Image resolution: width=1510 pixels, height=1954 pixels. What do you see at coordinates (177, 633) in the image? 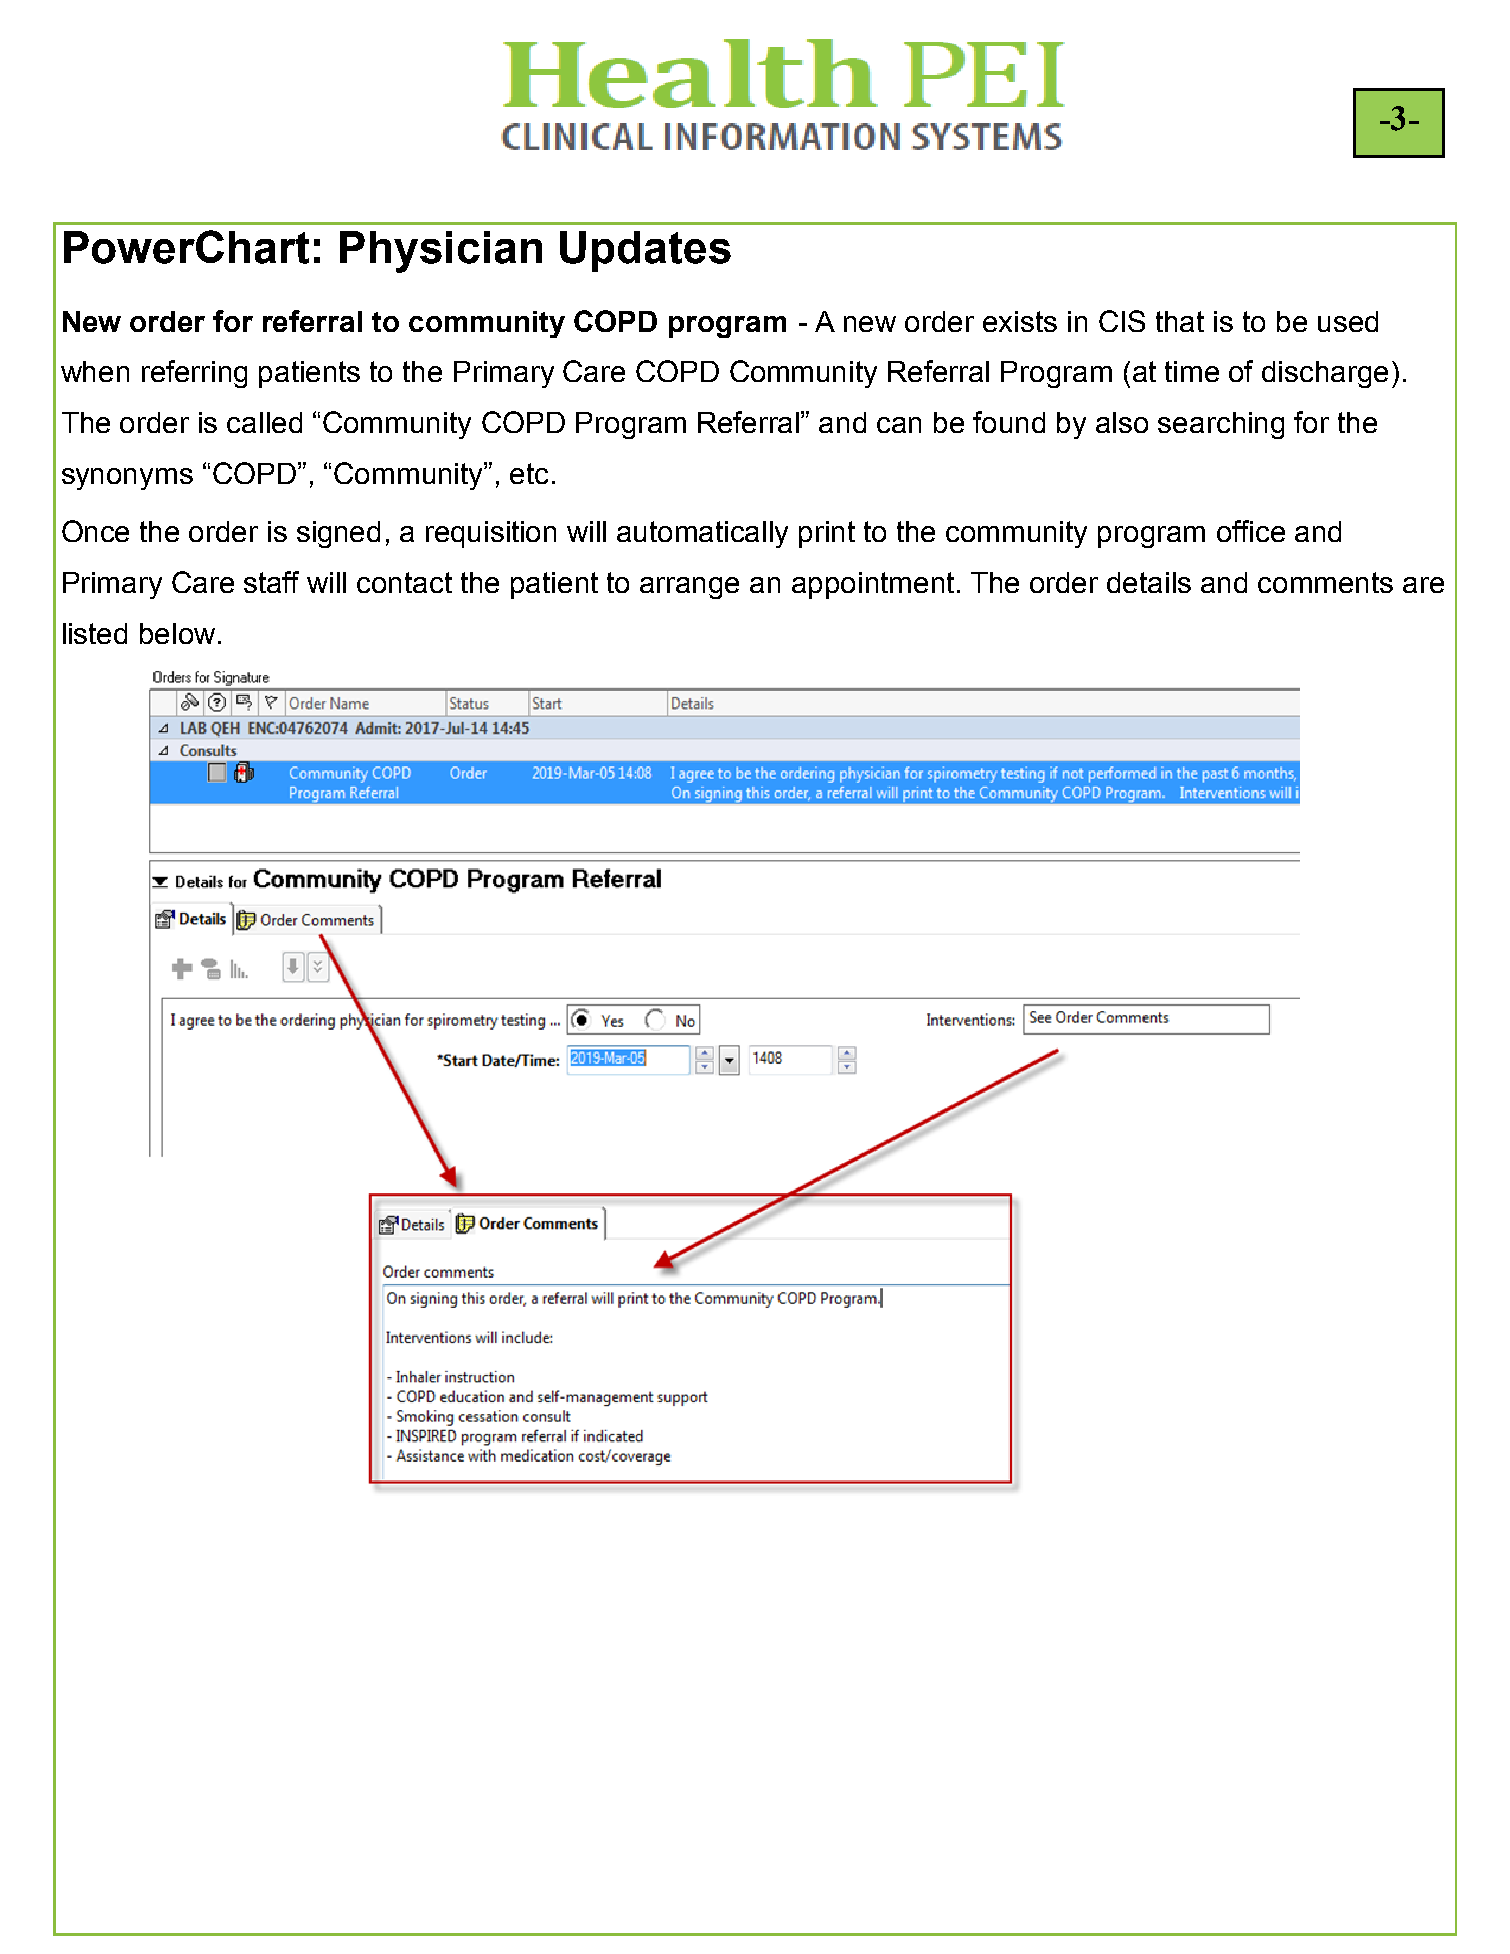
I see `below` at bounding box center [177, 633].
